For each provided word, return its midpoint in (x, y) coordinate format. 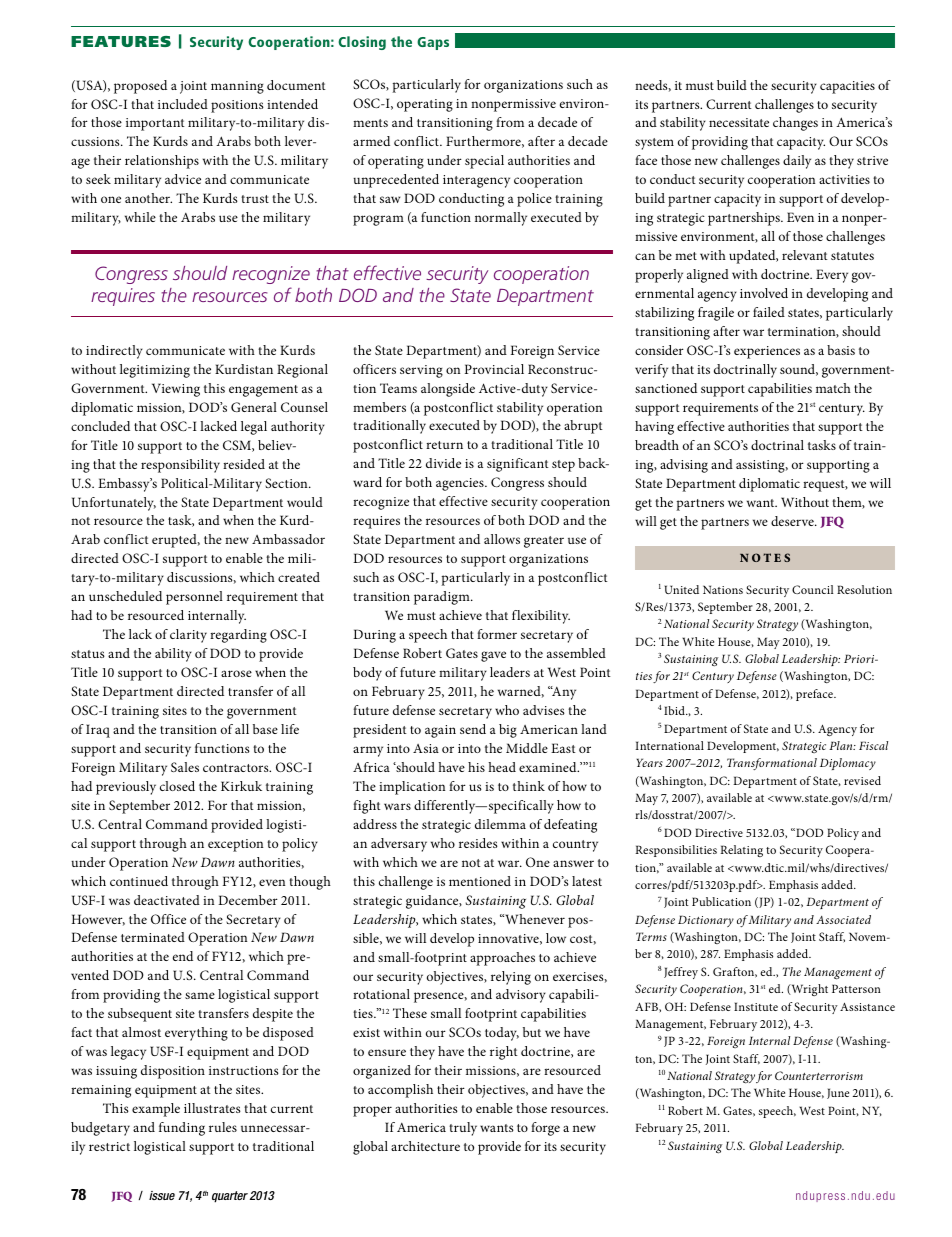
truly (463, 1129)
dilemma (500, 824)
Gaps (433, 43)
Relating (741, 851)
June (838, 1093)
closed (177, 786)
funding (182, 1129)
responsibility (180, 466)
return (444, 445)
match (833, 388)
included (183, 104)
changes (795, 124)
